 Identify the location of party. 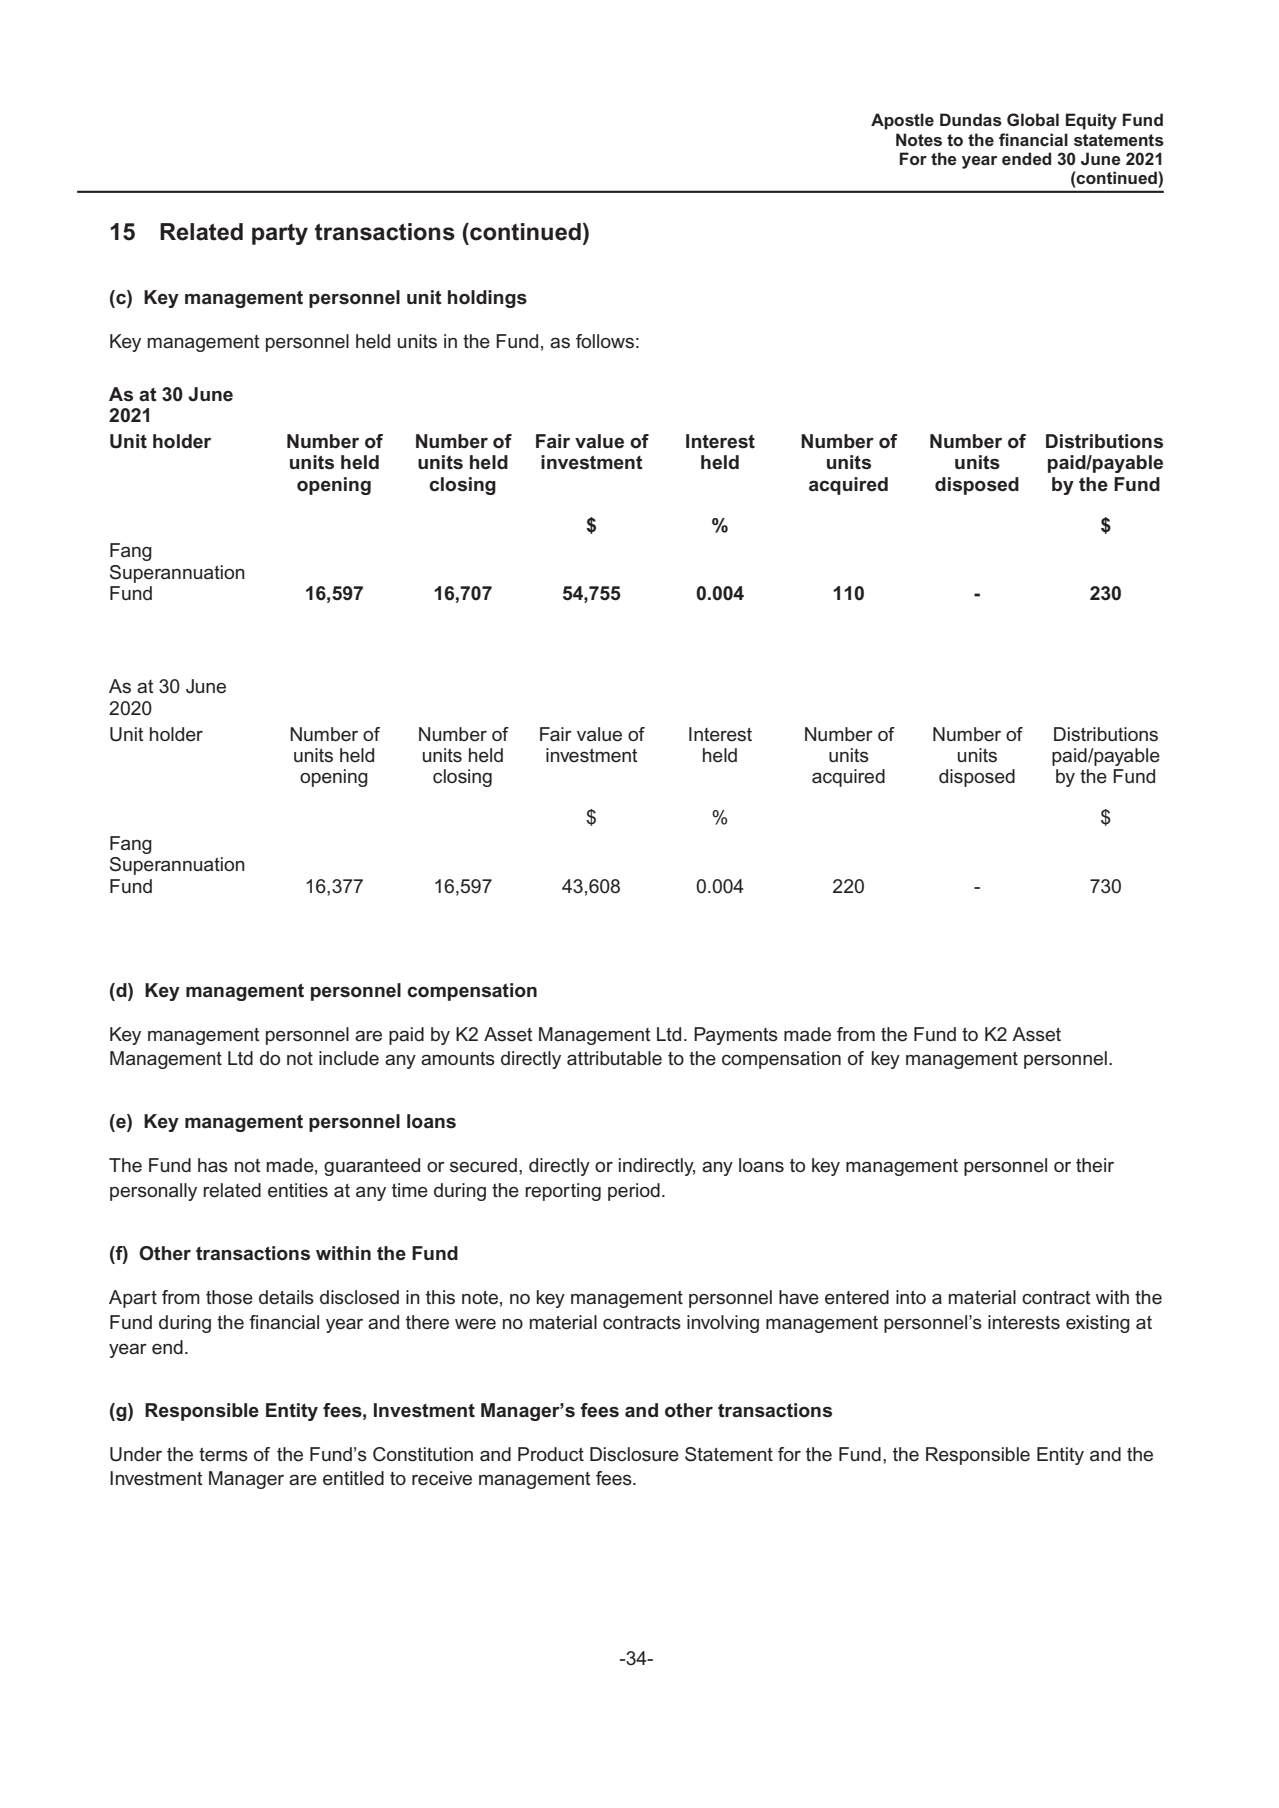
(280, 234).
